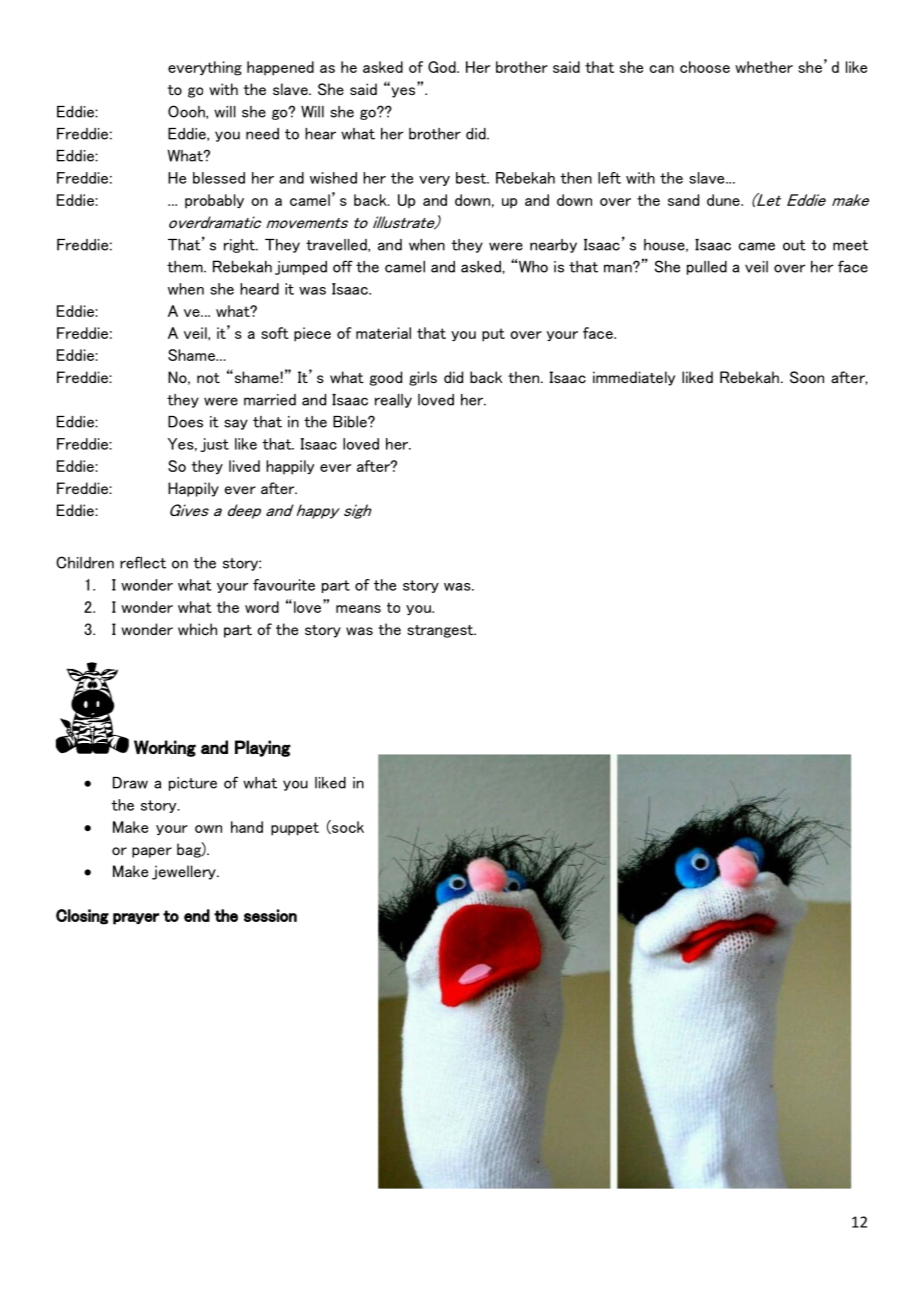 The width and height of the screenshot is (924, 1308). I want to click on Soon, so click(807, 377).
